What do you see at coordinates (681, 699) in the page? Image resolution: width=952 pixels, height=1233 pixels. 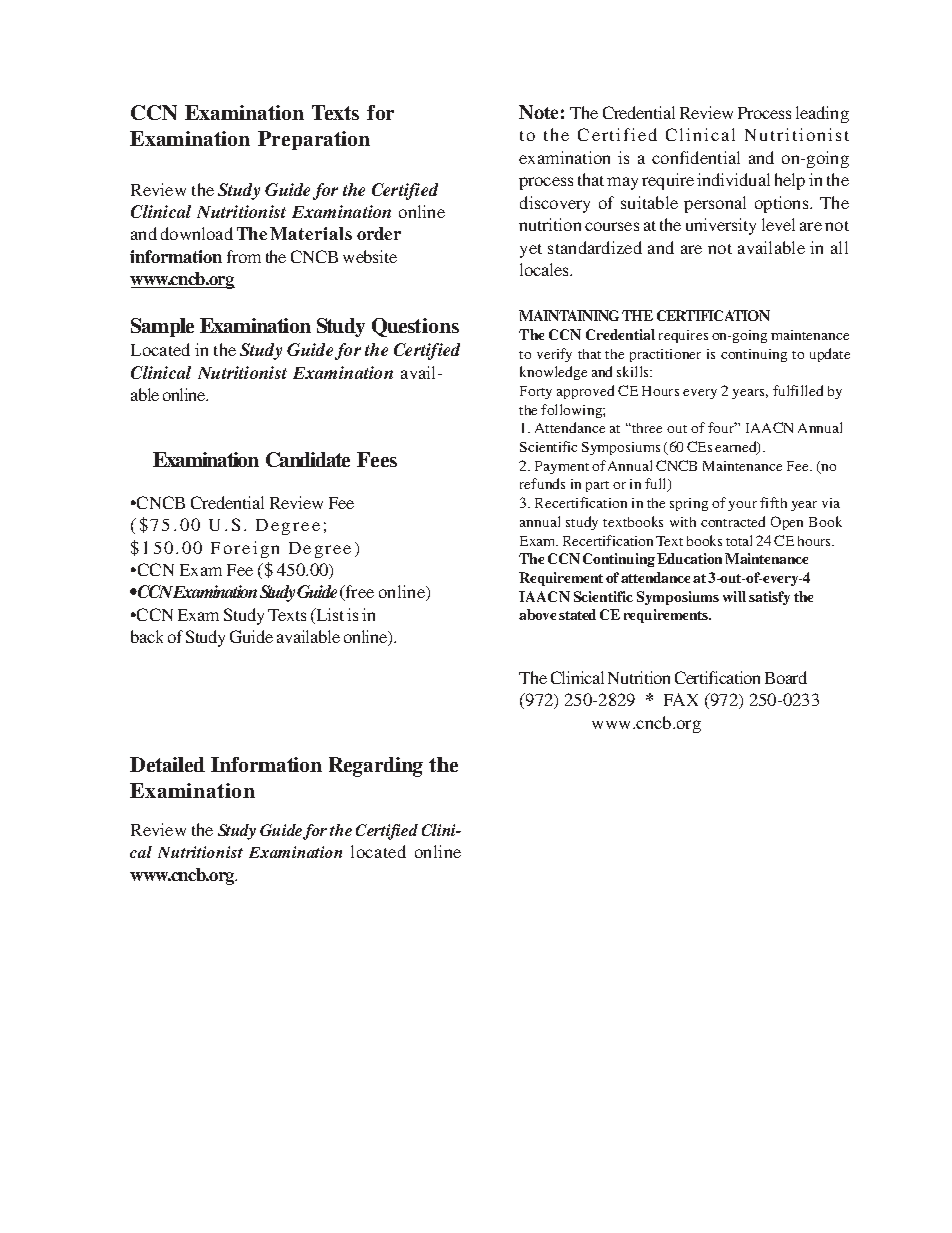 I see `FAX` at bounding box center [681, 699].
